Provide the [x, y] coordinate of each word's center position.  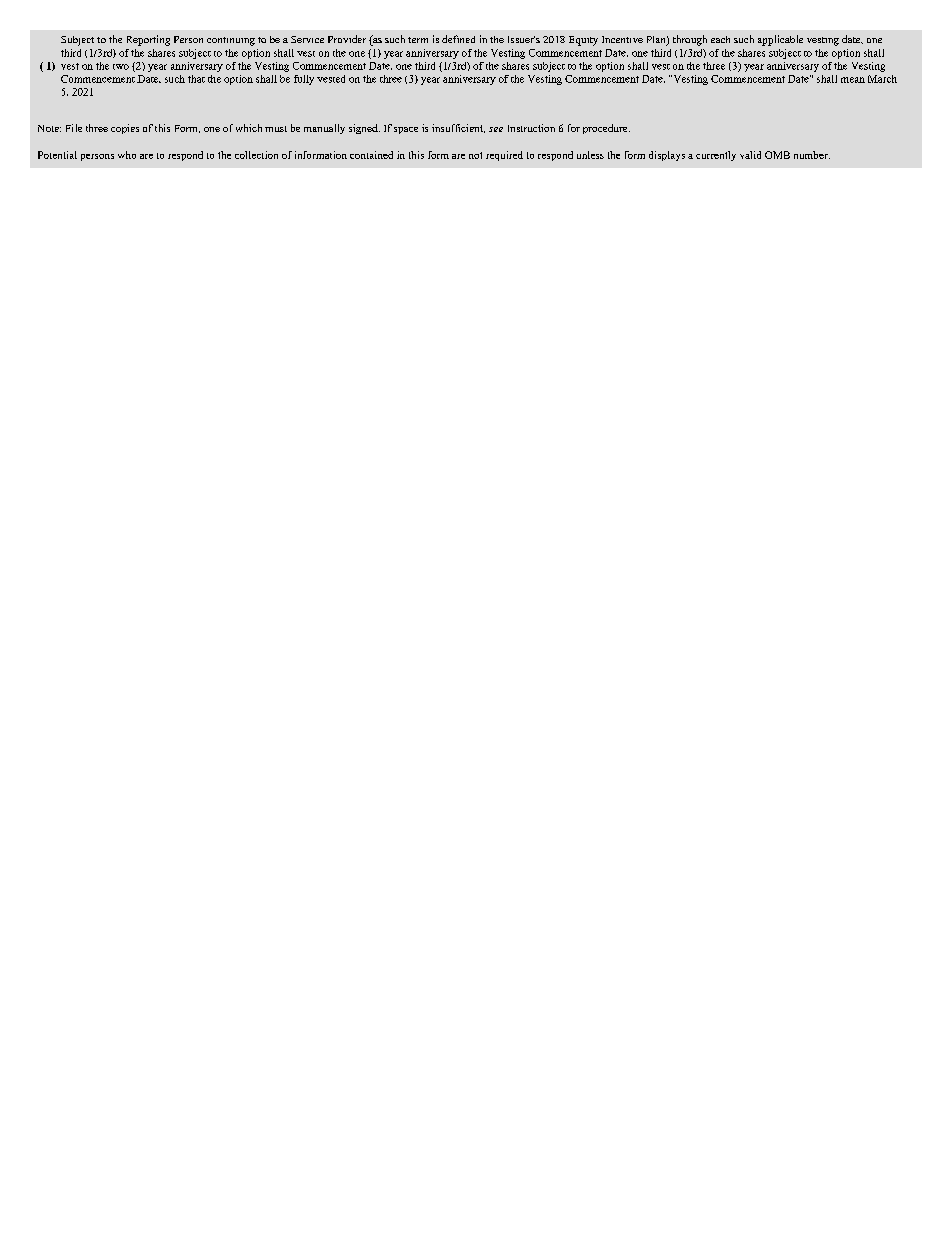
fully [304, 80]
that [196, 79]
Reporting [148, 40]
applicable [780, 40]
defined [458, 39]
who [127, 155]
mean [853, 80]
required [504, 156]
